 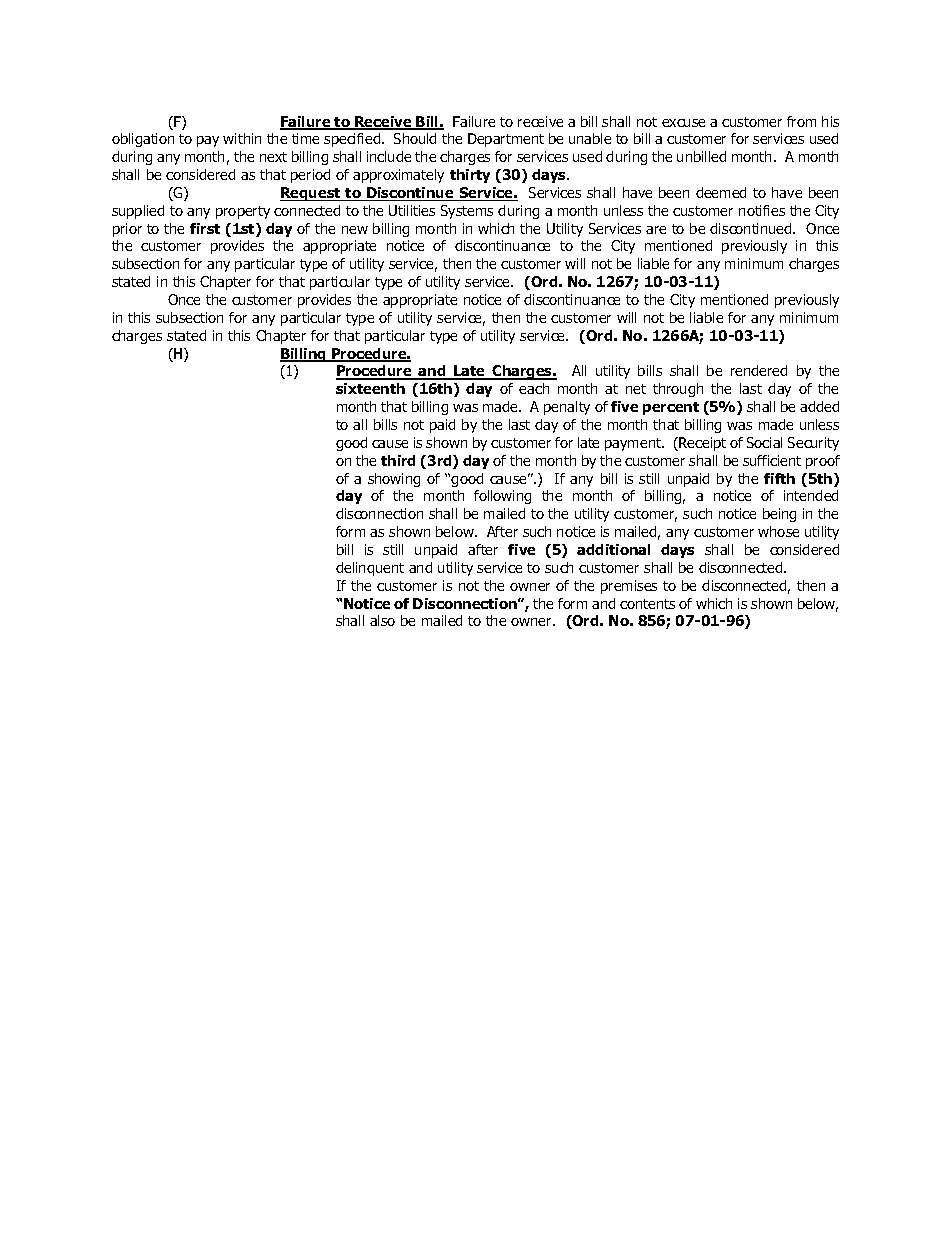 I want to click on Department, so click(x=506, y=140).
